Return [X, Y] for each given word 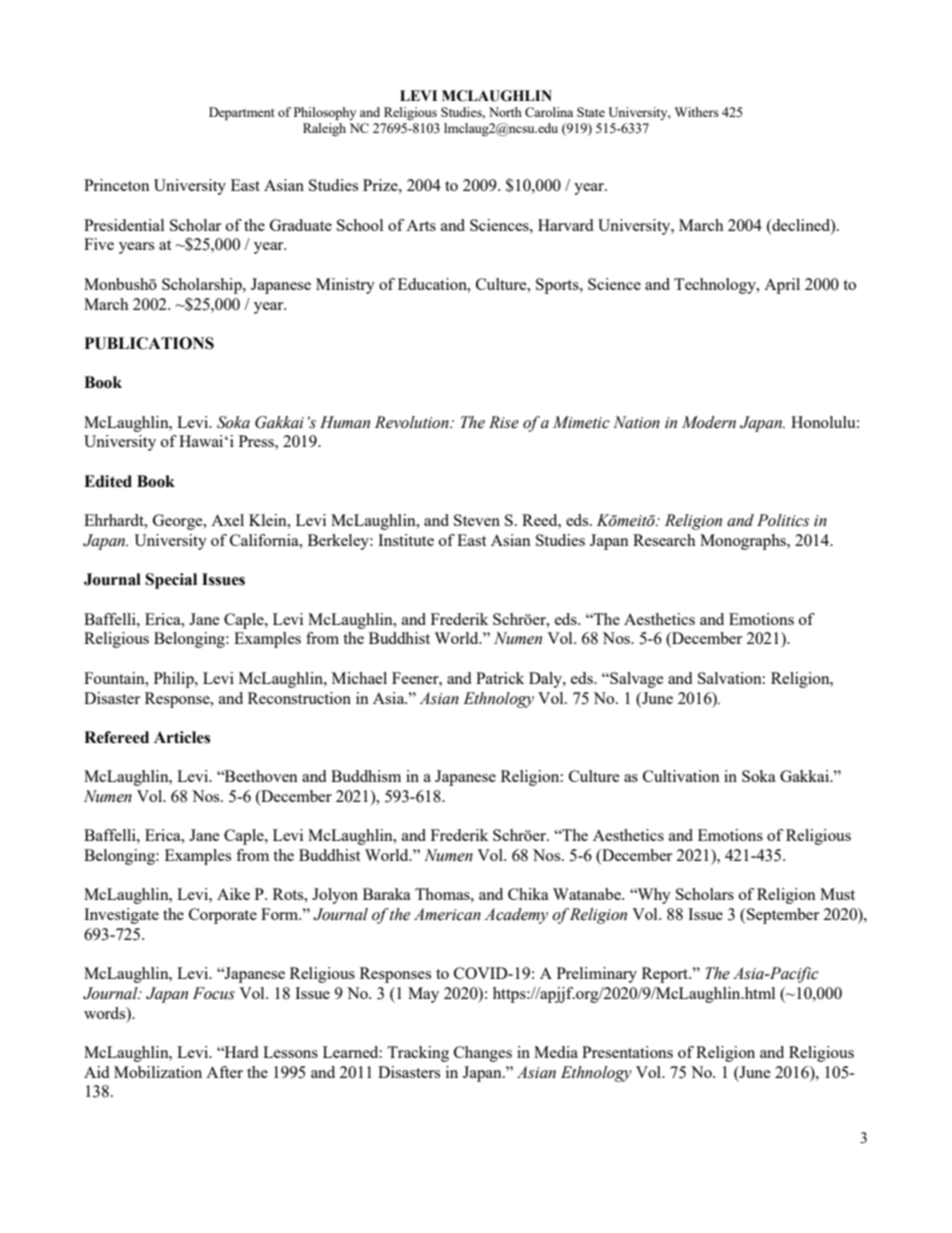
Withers [697, 112]
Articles [182, 737]
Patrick [500, 678]
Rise [504, 422]
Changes [483, 1054]
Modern [709, 422]
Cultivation [681, 776]
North [505, 112]
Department [242, 113]
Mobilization [158, 1072]
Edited [108, 481]
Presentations [627, 1052]
